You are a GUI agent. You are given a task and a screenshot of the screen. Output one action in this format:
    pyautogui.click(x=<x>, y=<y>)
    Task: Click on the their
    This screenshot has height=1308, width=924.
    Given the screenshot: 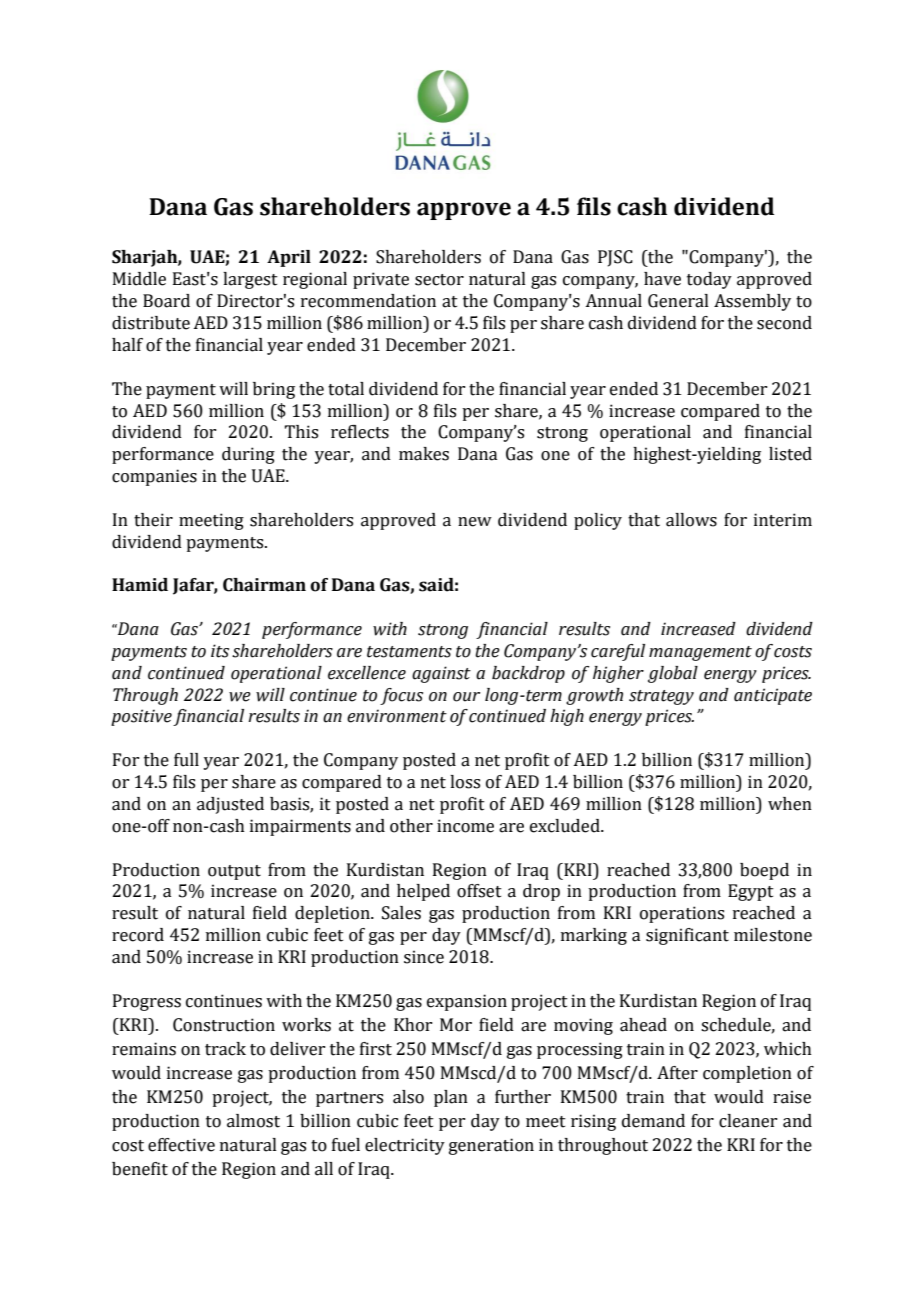 What is the action you would take?
    pyautogui.click(x=153, y=520)
